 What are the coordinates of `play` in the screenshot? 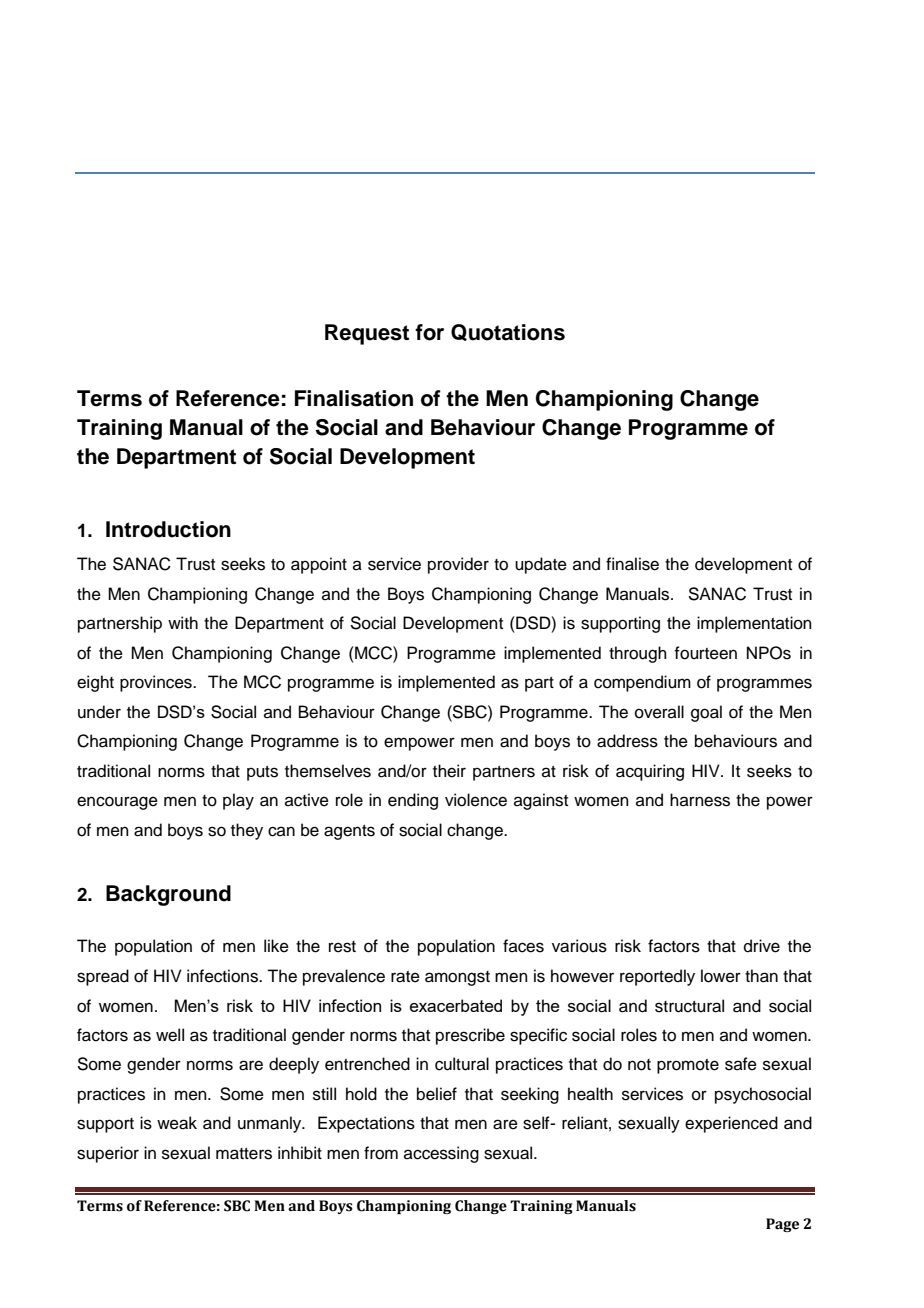 It's located at (238, 801).
